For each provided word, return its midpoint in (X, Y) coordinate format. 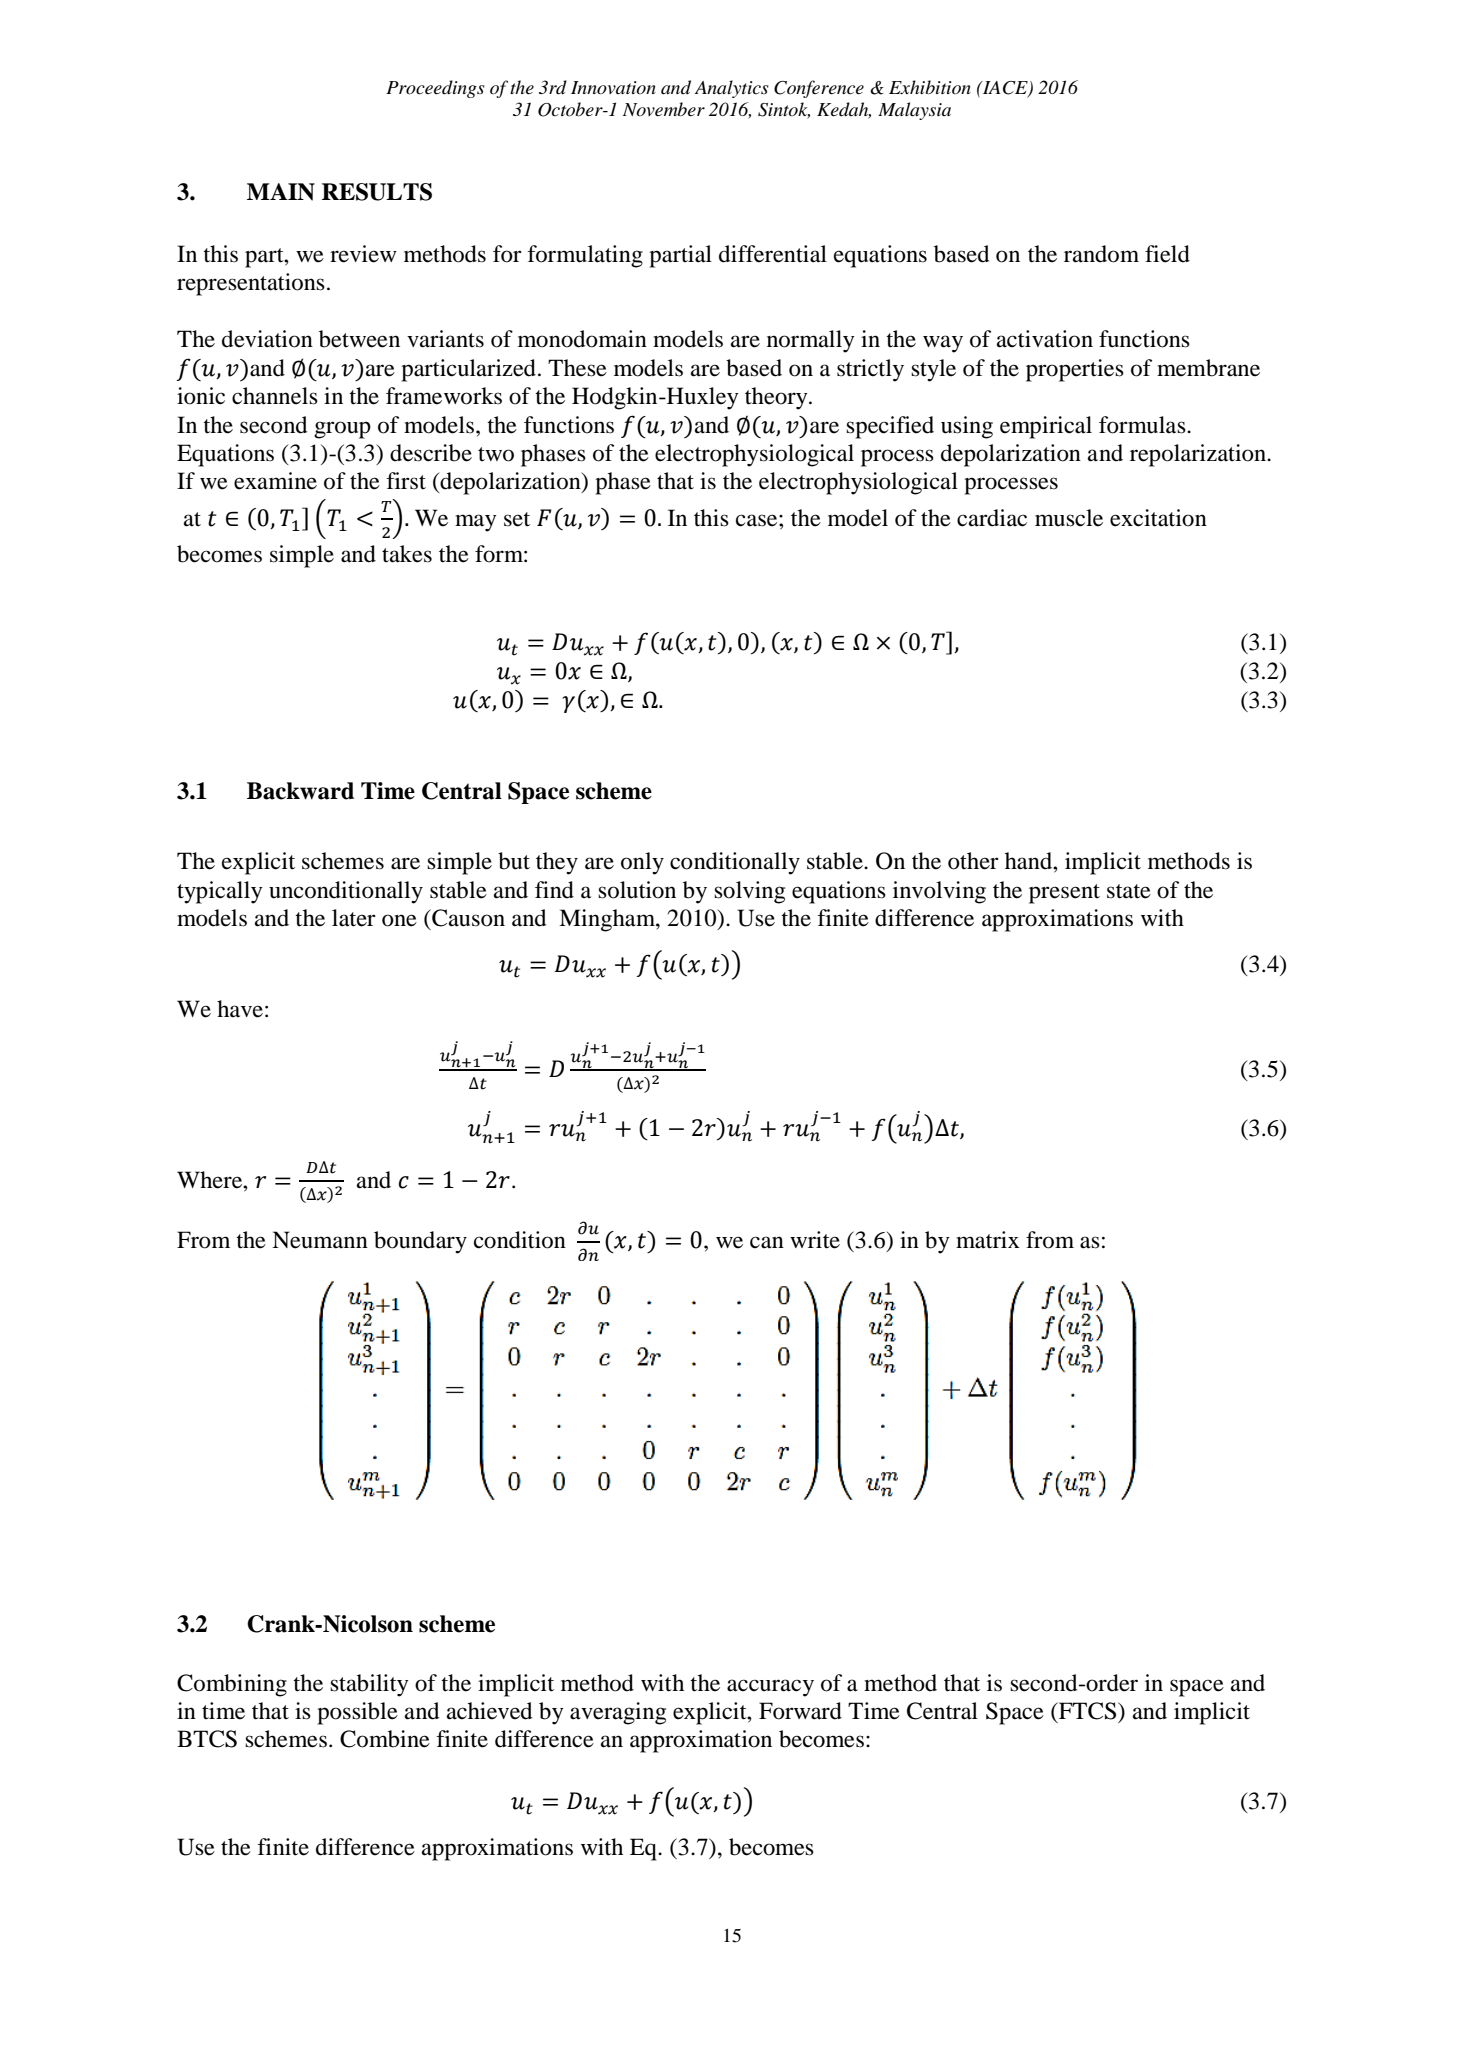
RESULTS (377, 192)
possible (357, 1713)
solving (749, 892)
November (664, 109)
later (354, 918)
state (1129, 891)
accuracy (770, 1688)
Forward (800, 1711)
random (1101, 254)
